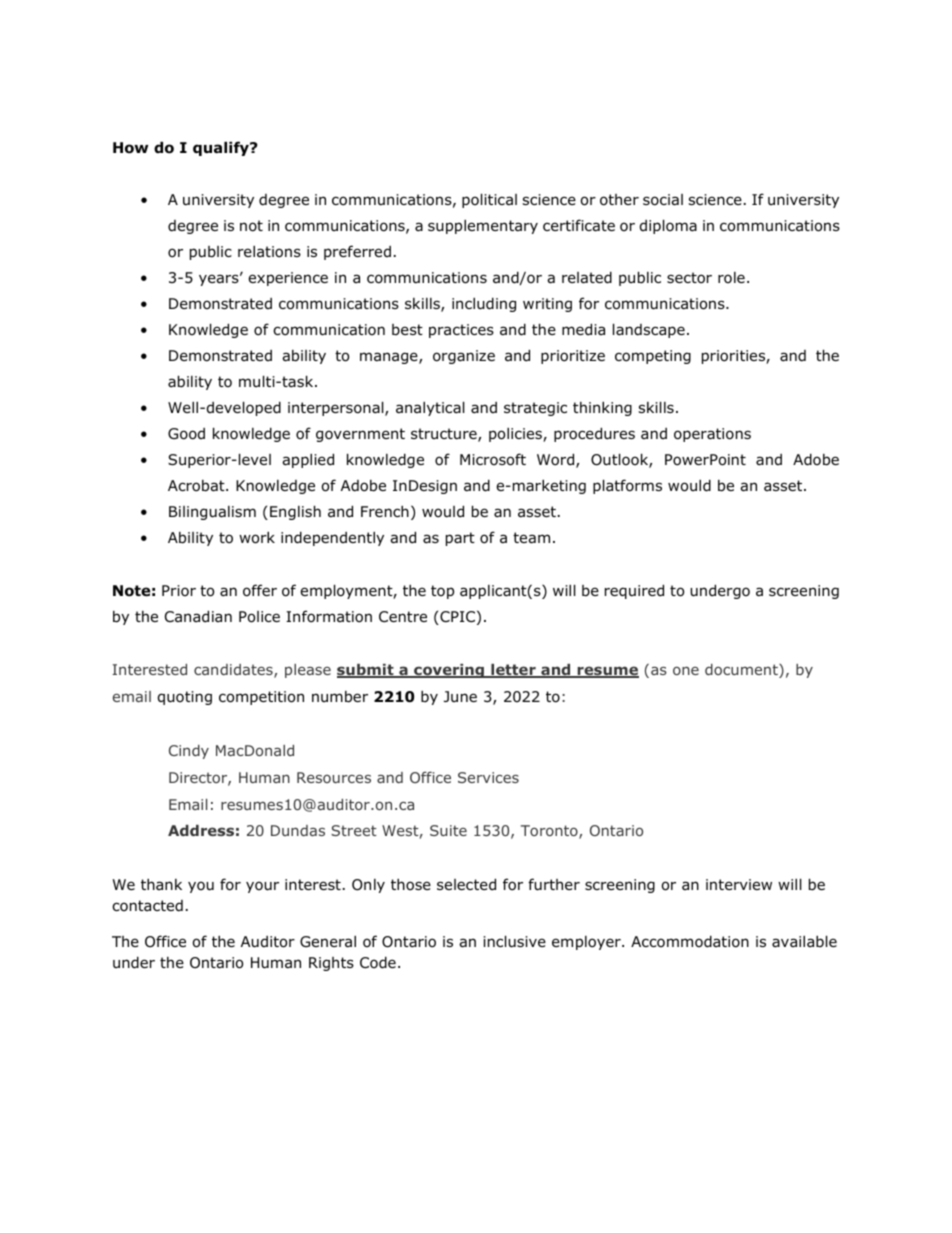  Describe the element at coordinates (515, 941) in the image. I see `inclusive` at that location.
